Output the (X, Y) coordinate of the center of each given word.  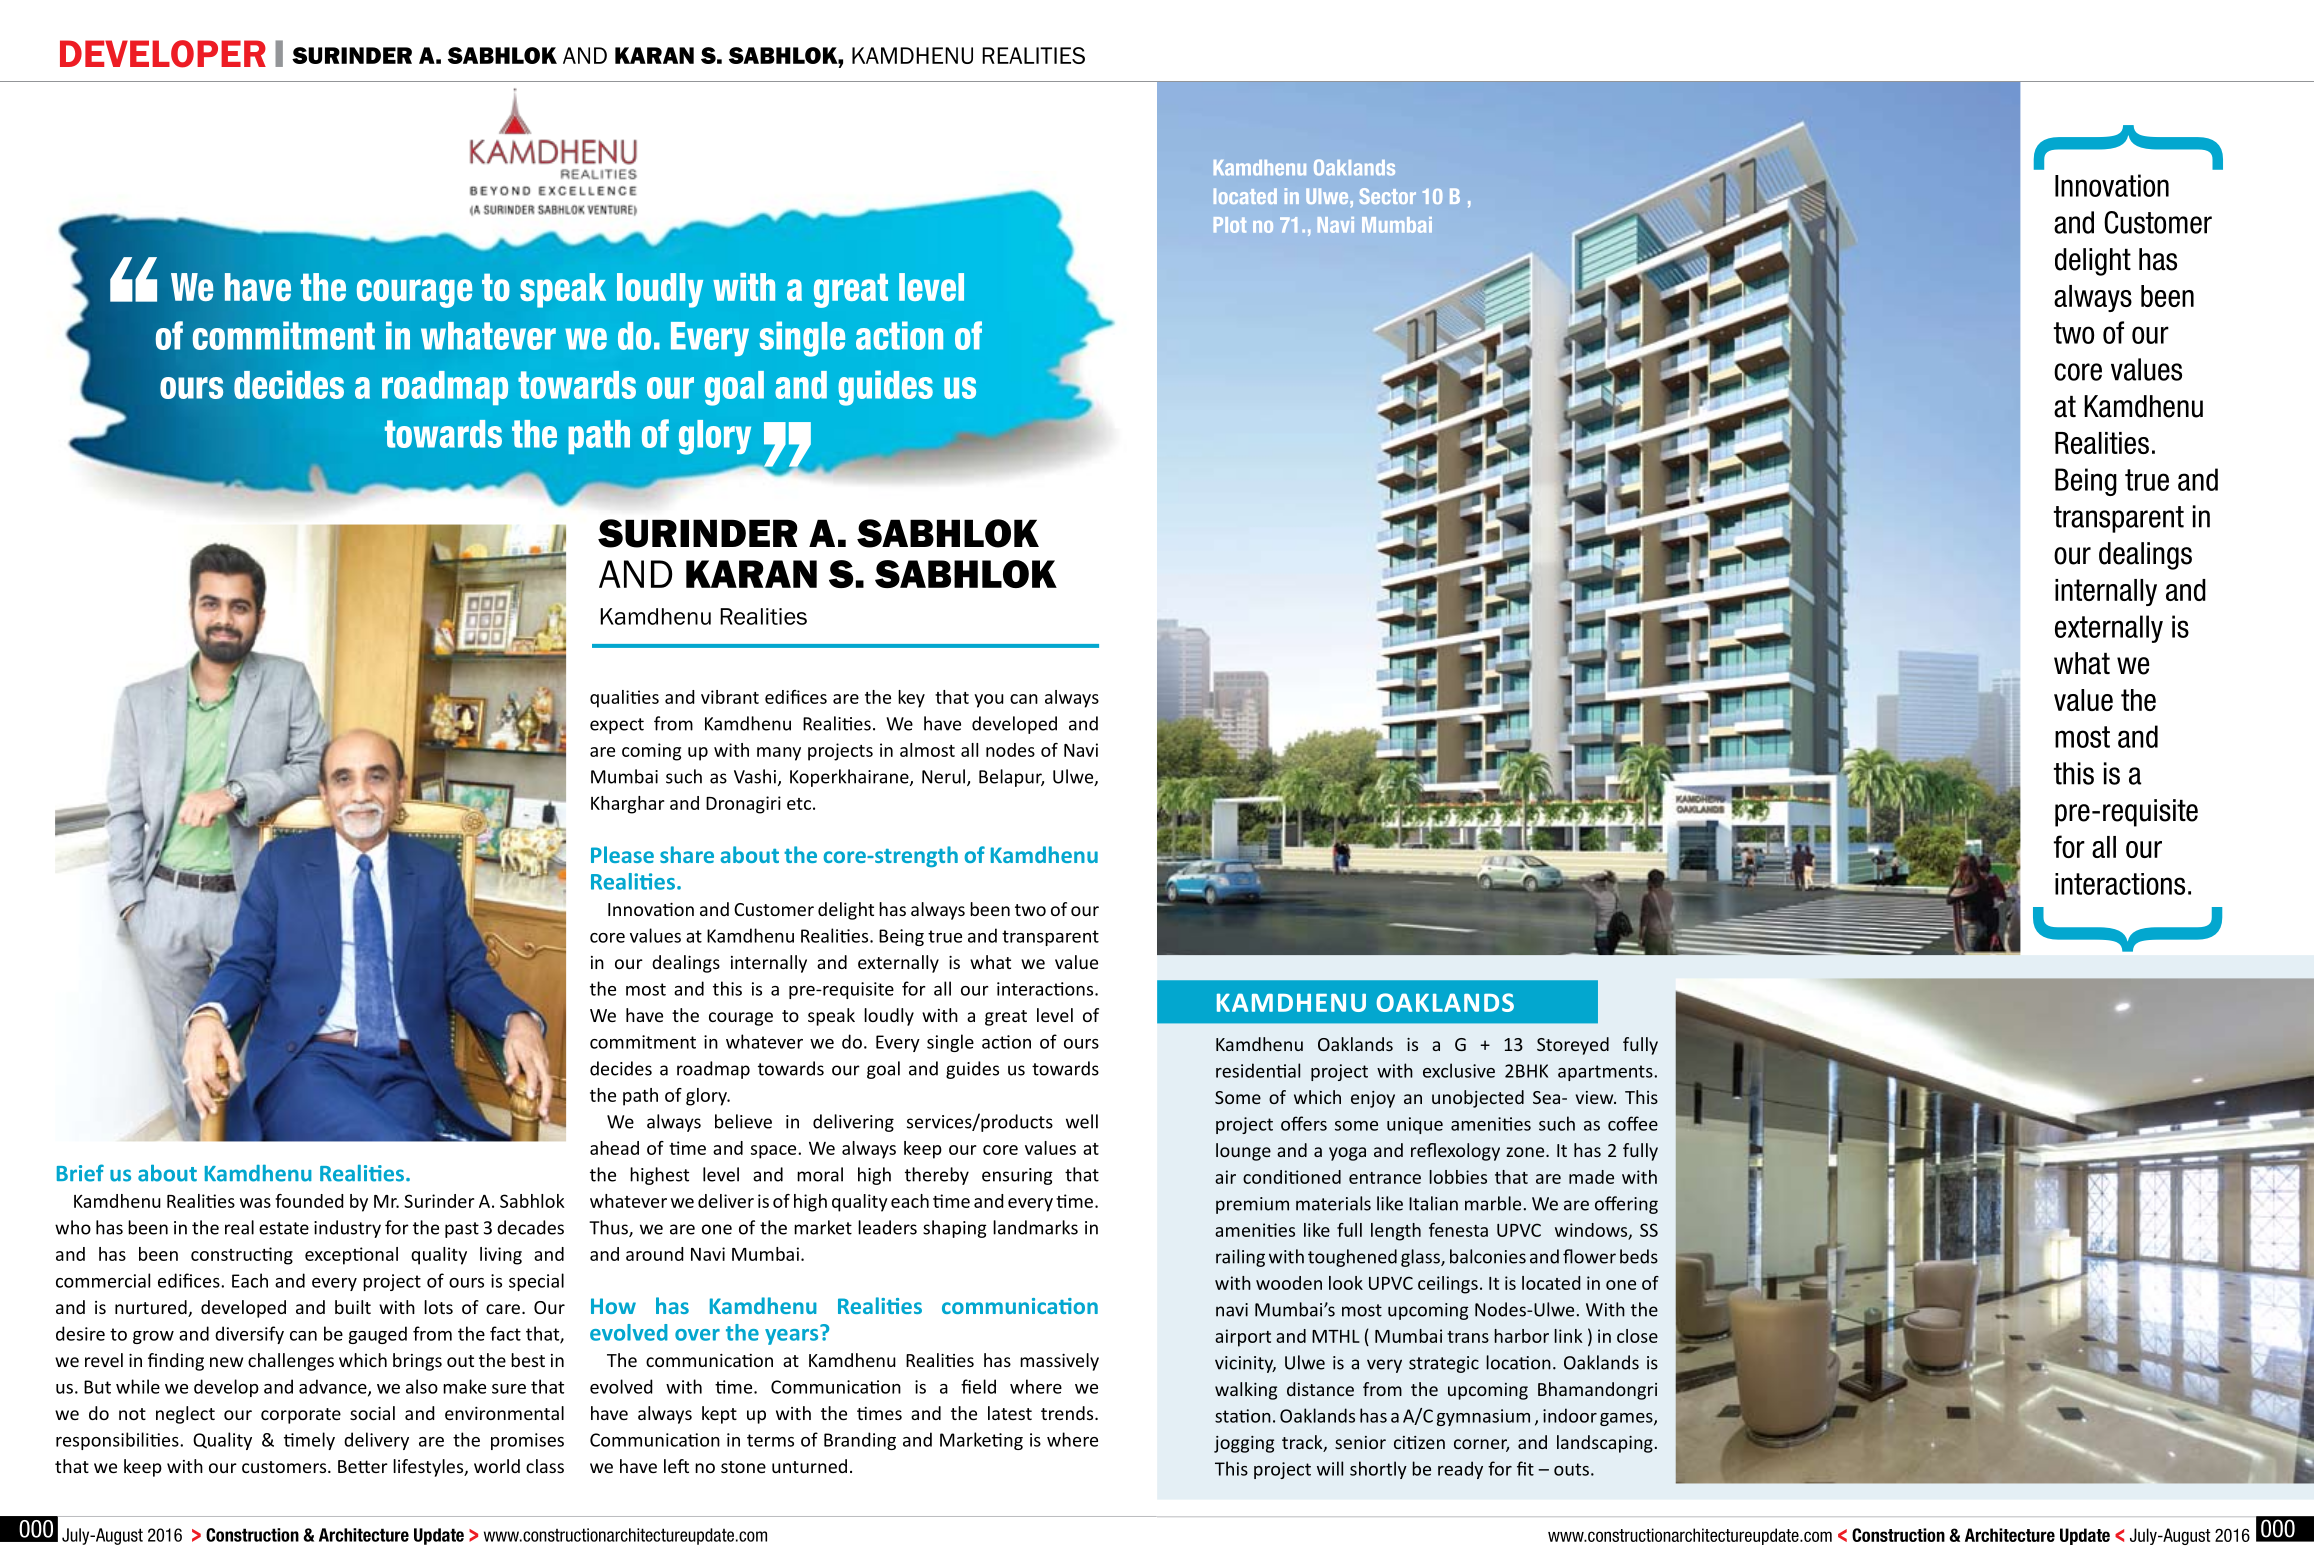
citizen (1419, 1442)
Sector (1388, 196)
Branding (860, 1441)
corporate (301, 1416)
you (989, 701)
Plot (1230, 225)
